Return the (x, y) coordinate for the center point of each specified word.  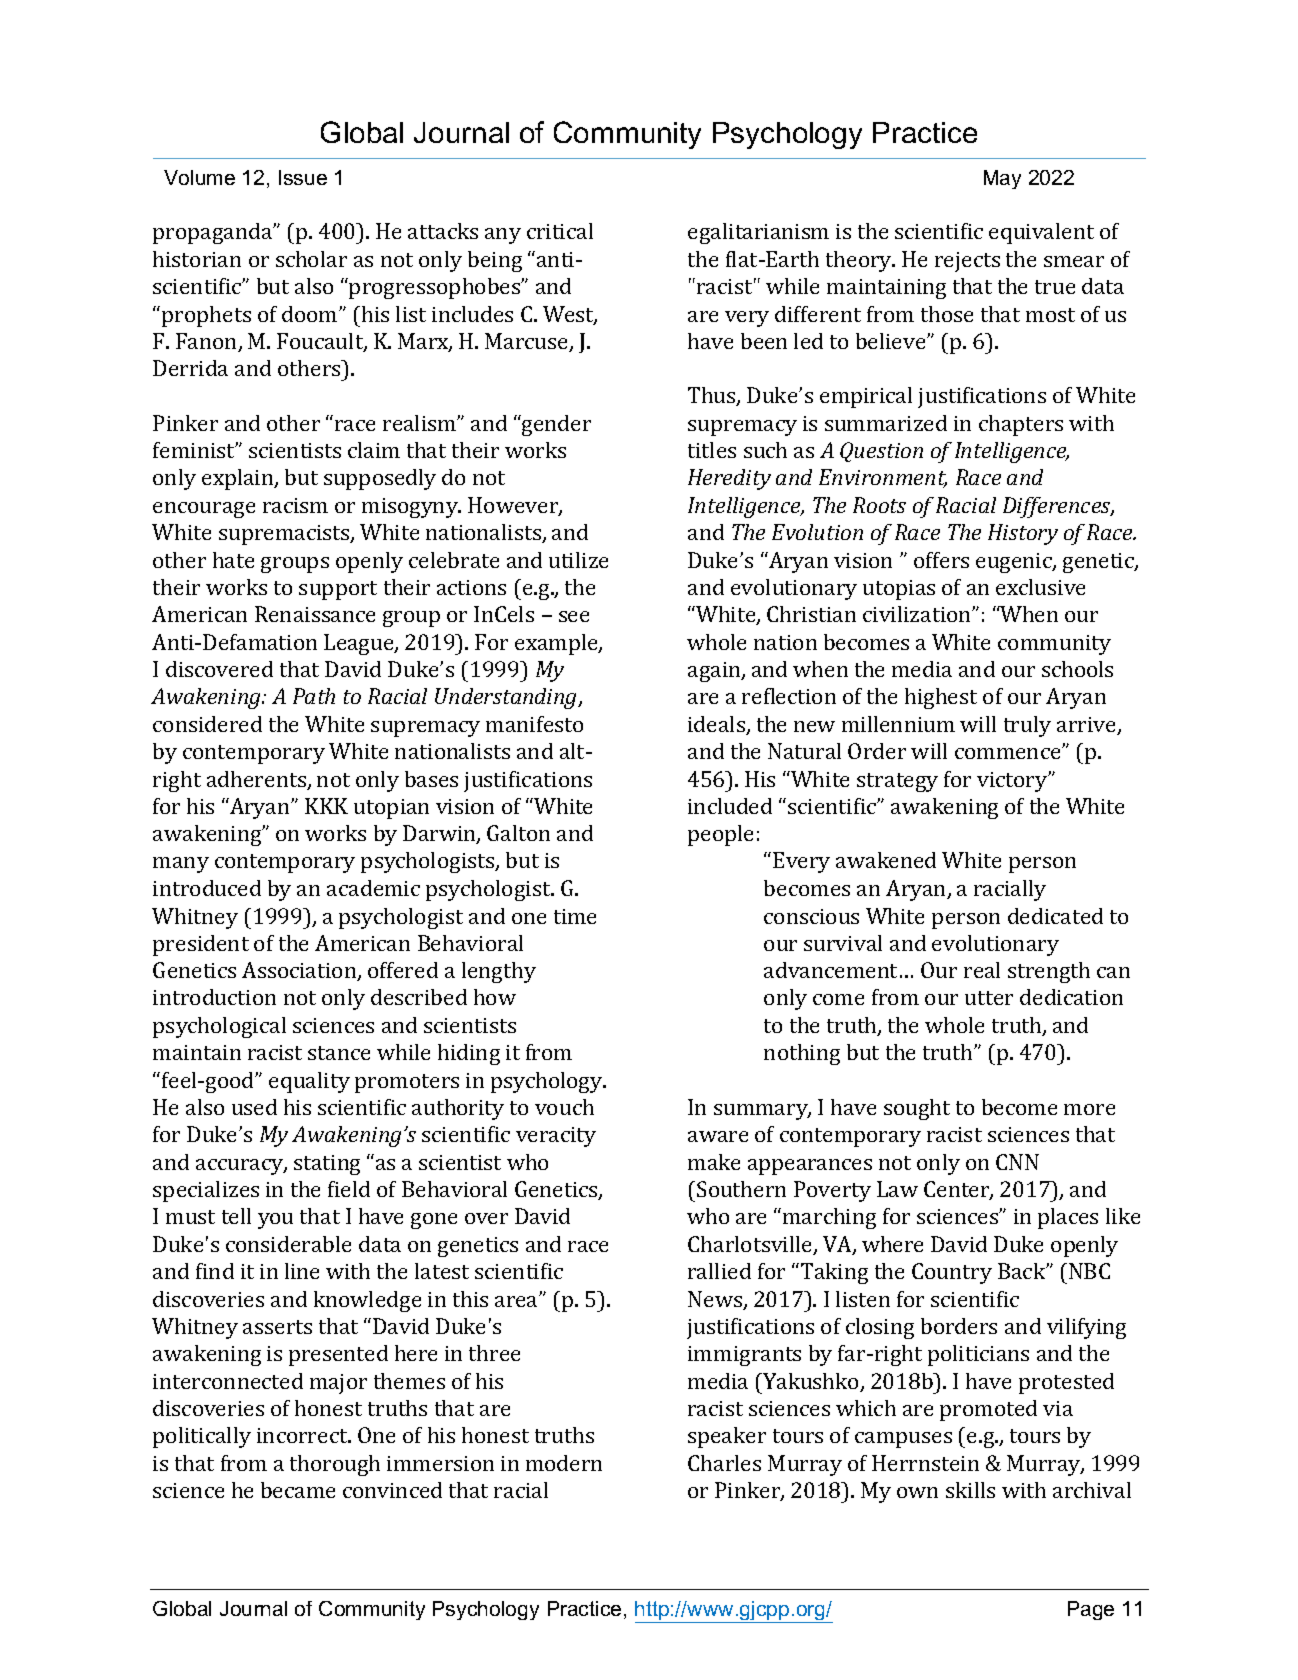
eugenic (1015, 563)
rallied (719, 1271)
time (575, 916)
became (298, 1490)
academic (373, 888)
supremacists (285, 535)
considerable (288, 1244)
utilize (578, 560)
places (1068, 1218)
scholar (311, 259)
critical (560, 231)
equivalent (1041, 233)
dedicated (1055, 916)
